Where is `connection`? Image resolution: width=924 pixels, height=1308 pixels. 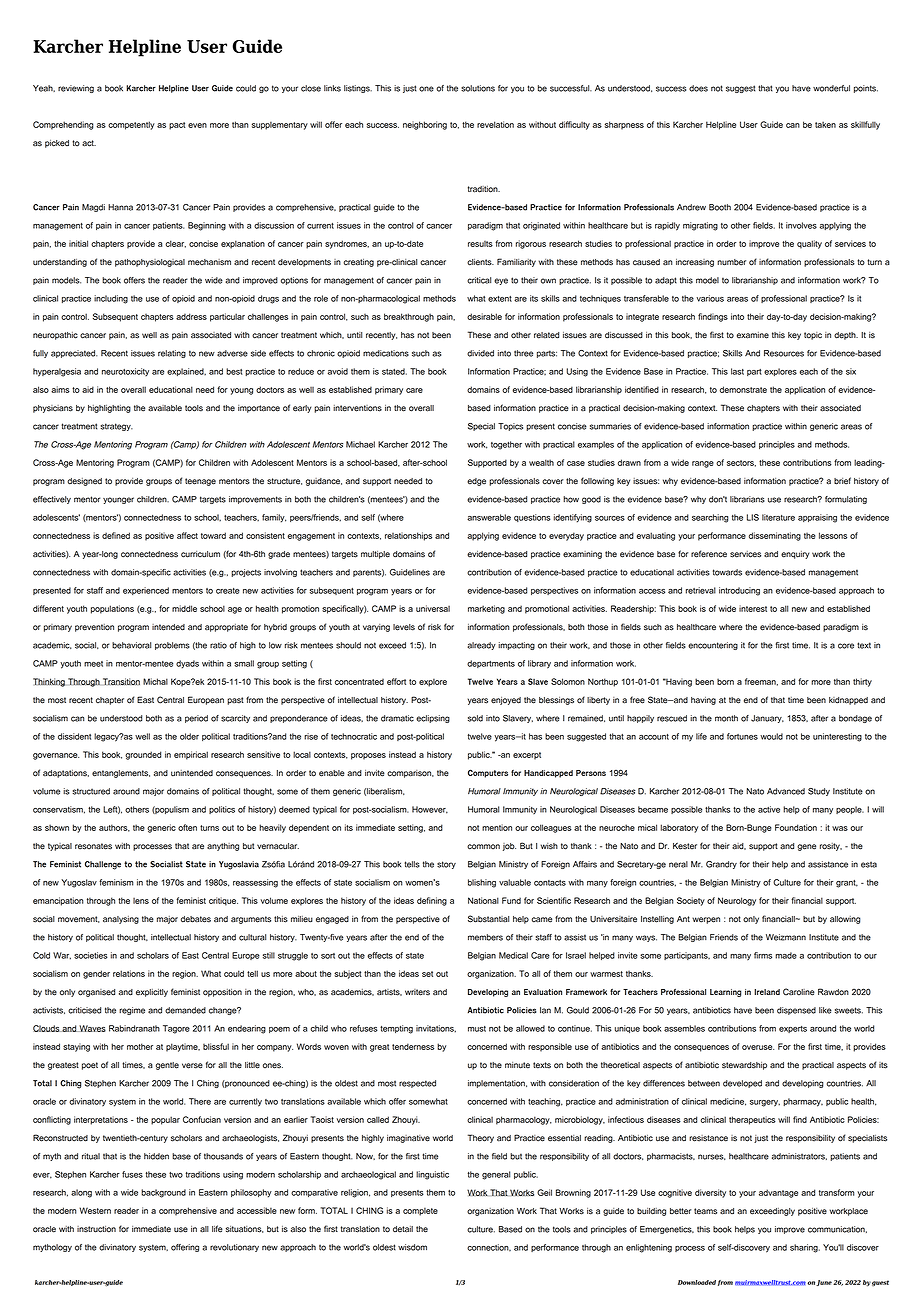 connection is located at coordinates (489, 1248).
